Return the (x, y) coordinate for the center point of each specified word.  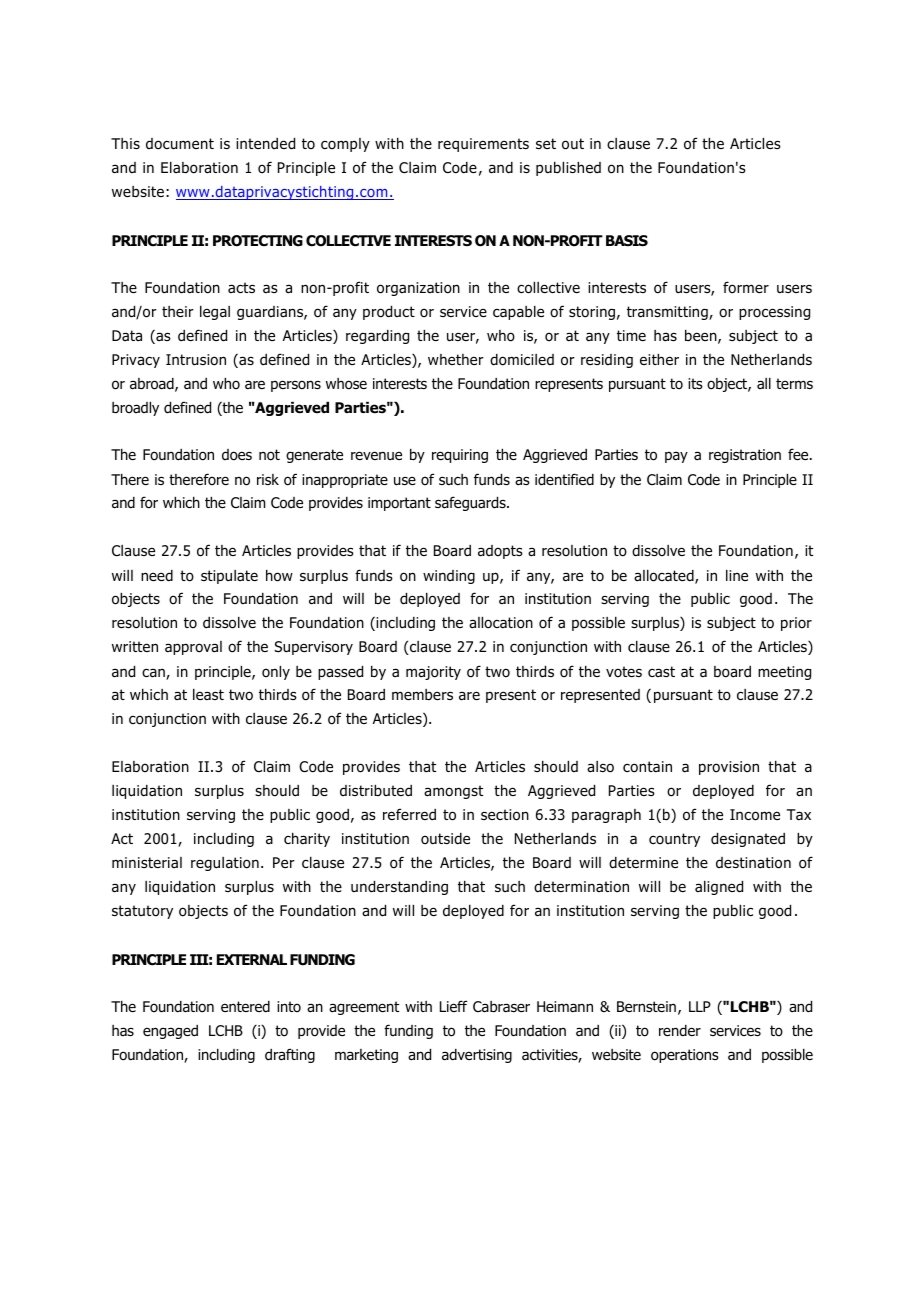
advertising (477, 1056)
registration (745, 456)
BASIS (627, 240)
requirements (483, 145)
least (208, 695)
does (237, 455)
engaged (170, 1032)
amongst (453, 792)
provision (729, 768)
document (180, 144)
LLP (700, 1006)
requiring (460, 456)
